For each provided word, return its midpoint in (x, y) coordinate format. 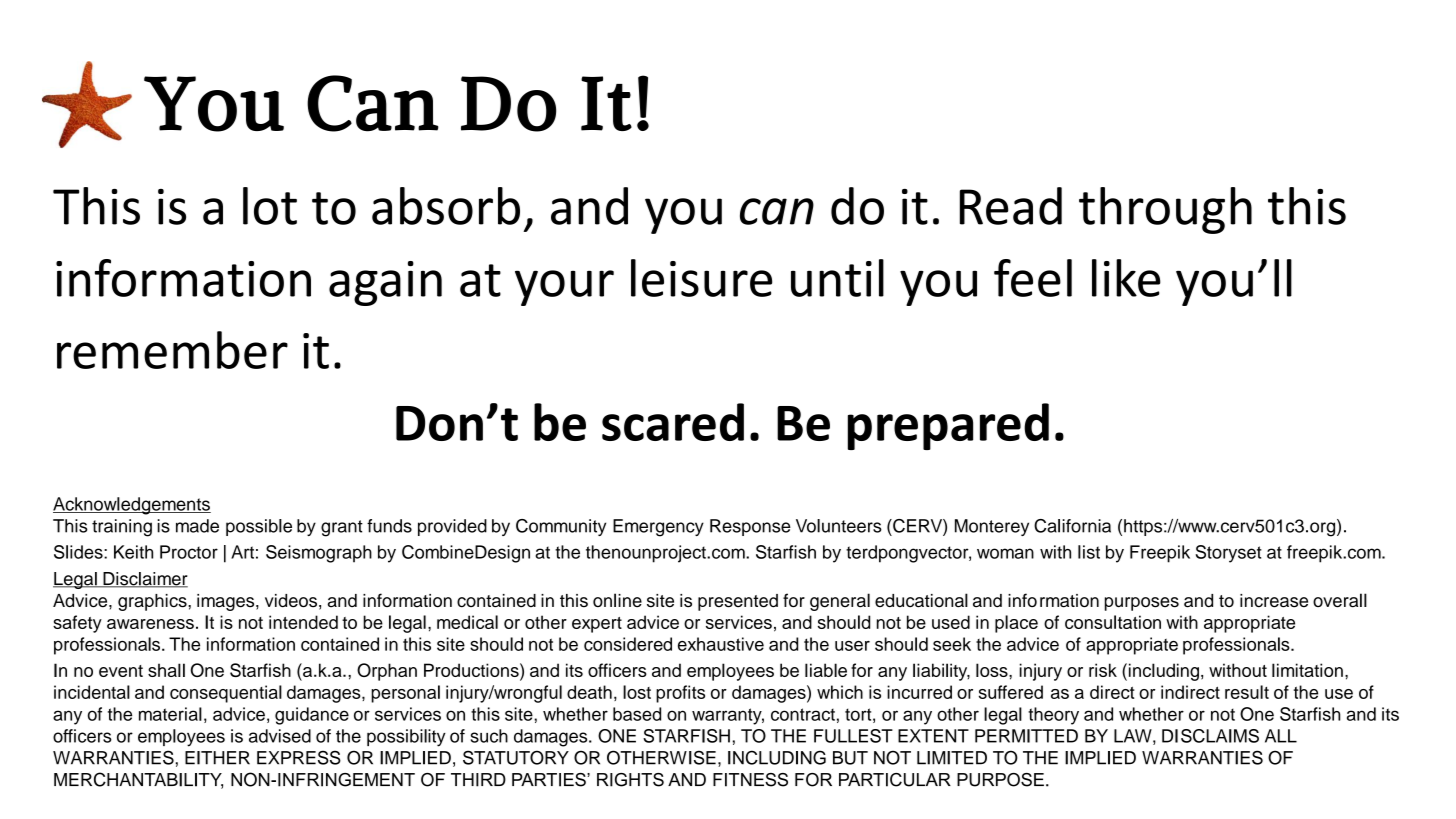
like (1126, 278)
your (564, 288)
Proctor (189, 552)
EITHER (217, 758)
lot (270, 206)
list (1089, 552)
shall (166, 670)
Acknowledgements (132, 506)
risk (1103, 670)
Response (750, 527)
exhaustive (721, 644)
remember (172, 350)
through (1165, 210)
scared (673, 422)
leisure (701, 278)
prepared (948, 426)
